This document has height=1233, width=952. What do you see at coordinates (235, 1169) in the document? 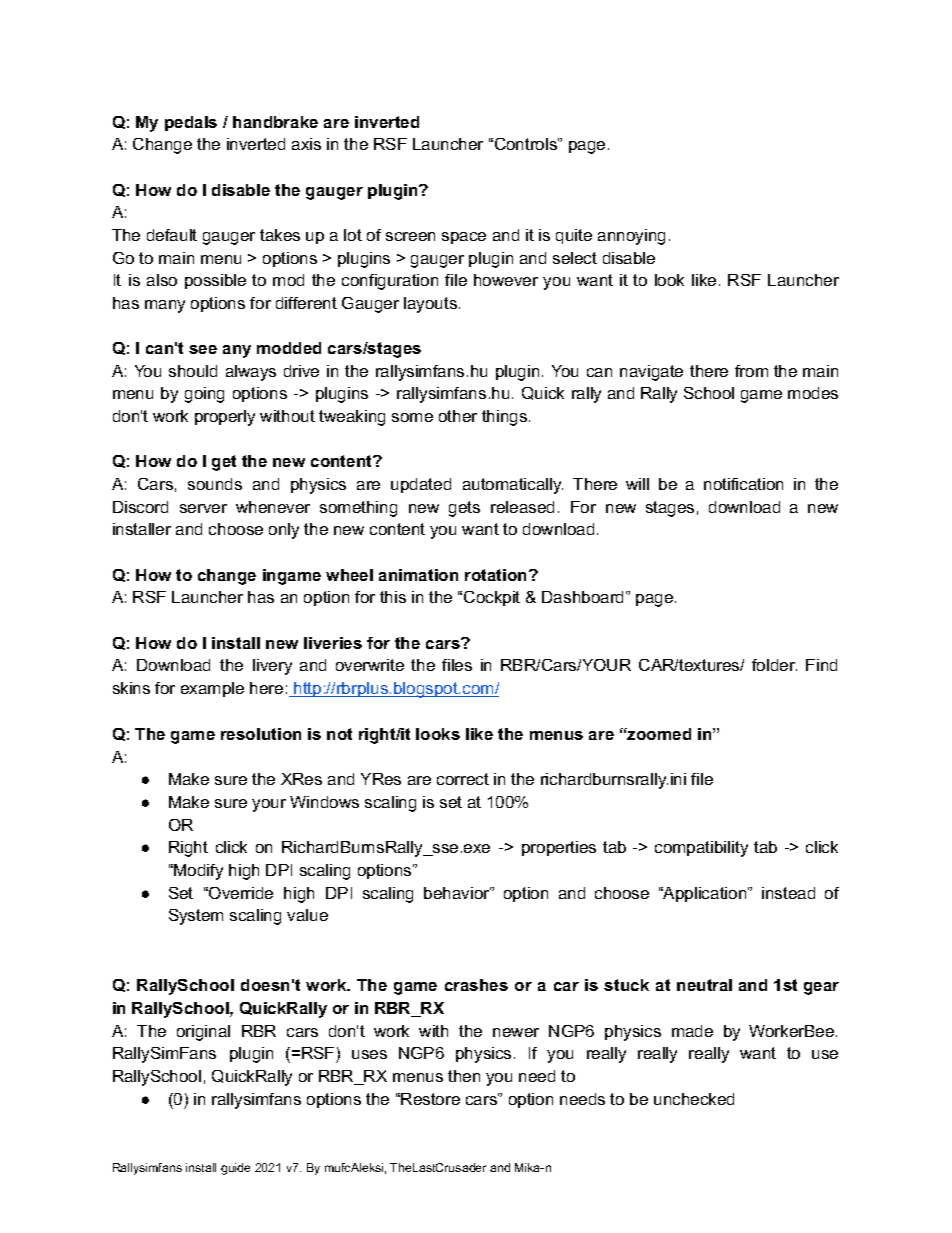
I see `guide` at bounding box center [235, 1169].
